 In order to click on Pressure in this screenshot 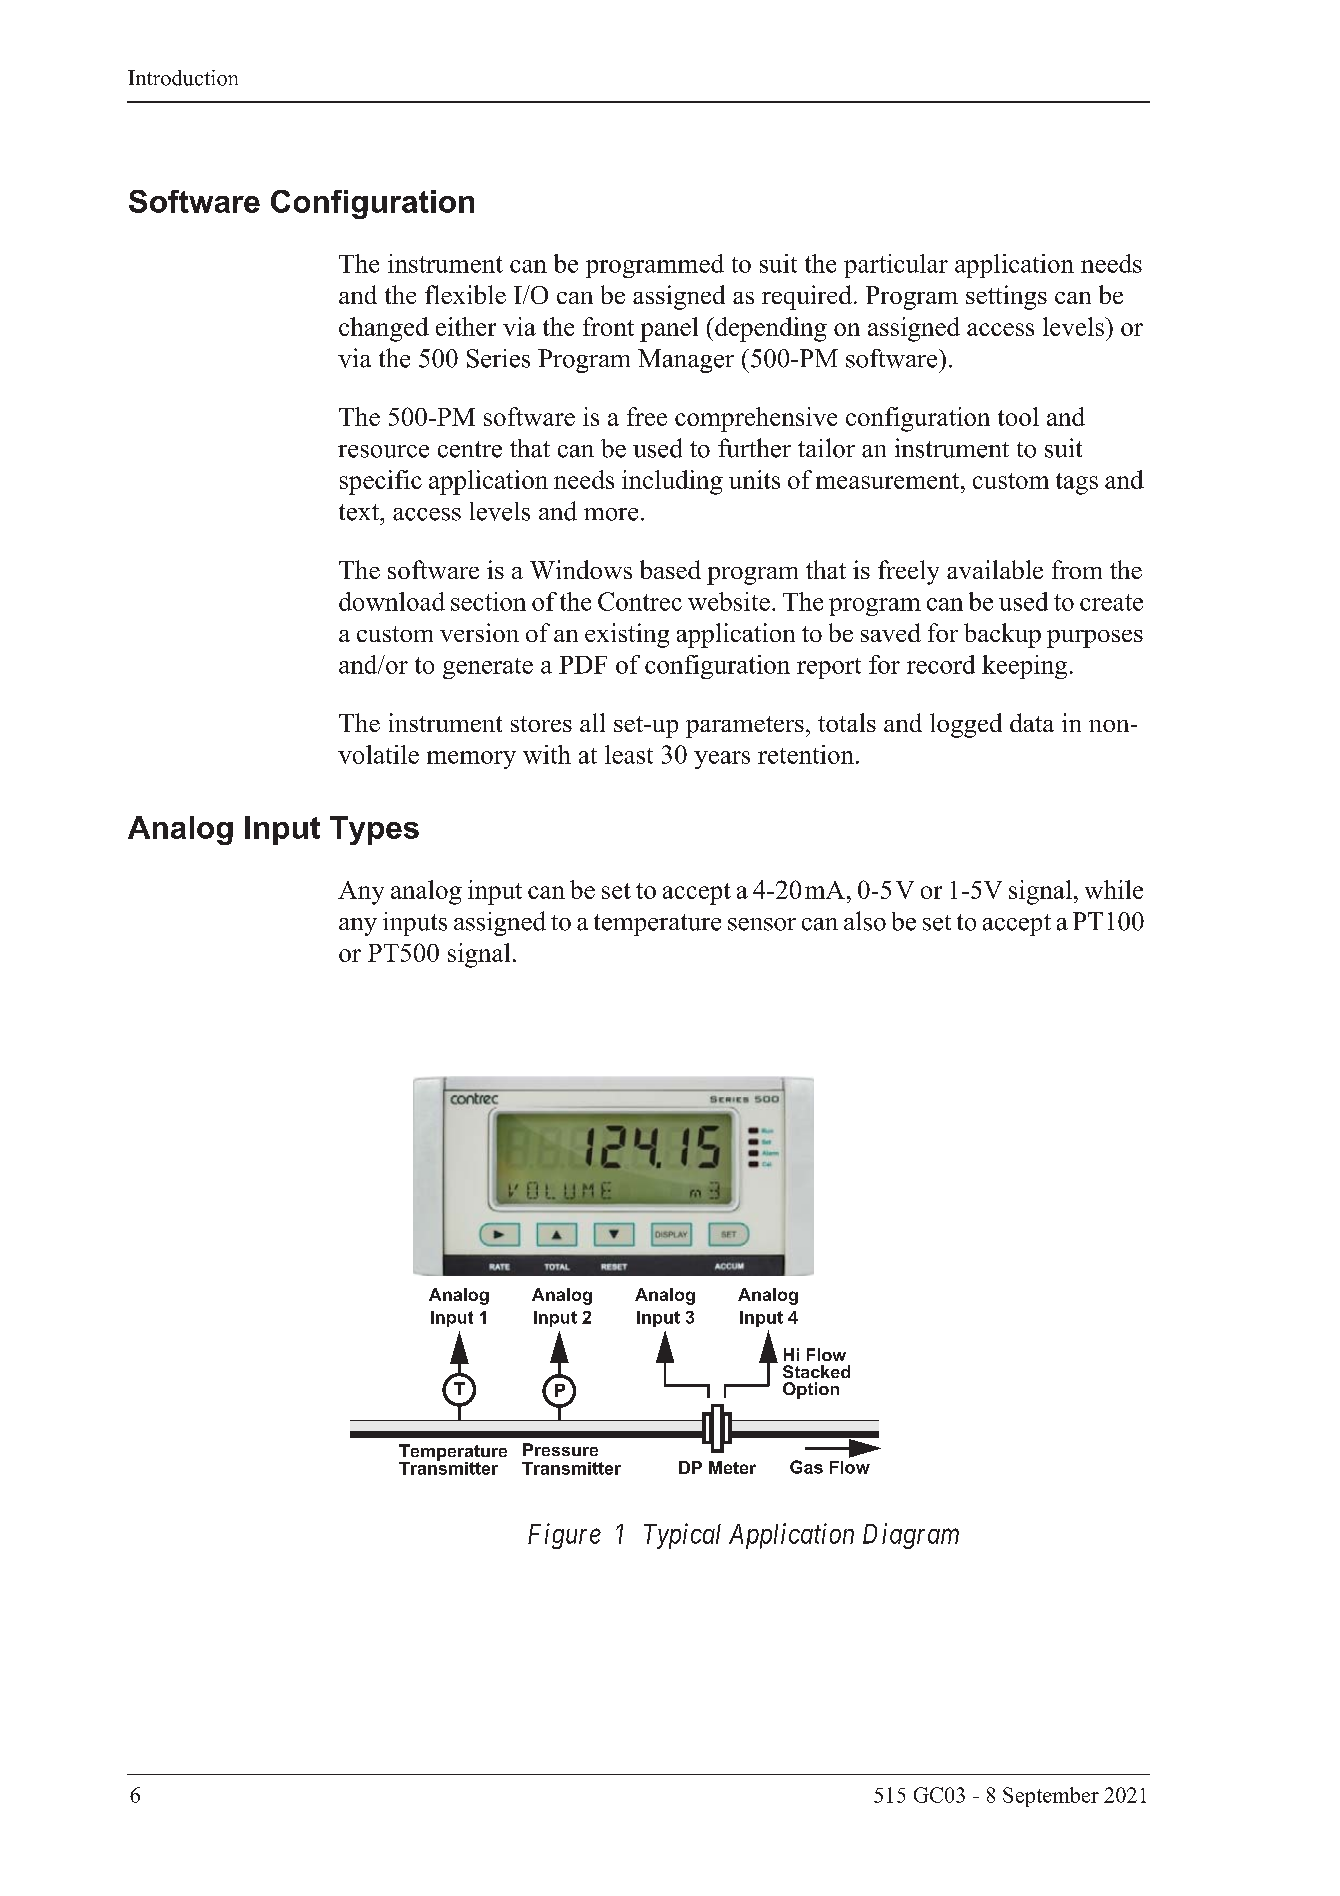, I will do `click(560, 1449)`.
